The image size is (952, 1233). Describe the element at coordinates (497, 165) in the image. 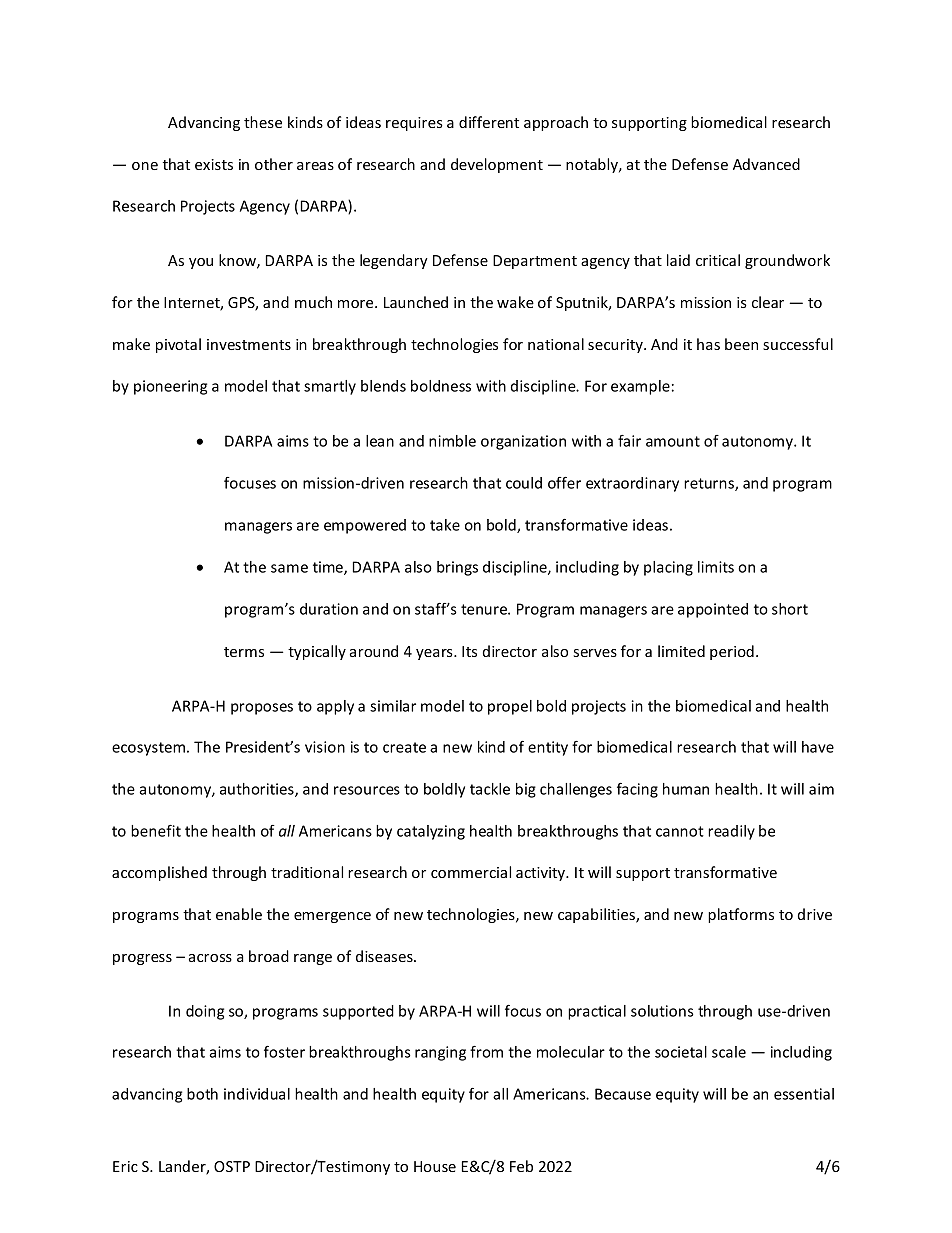

I see `development` at that location.
